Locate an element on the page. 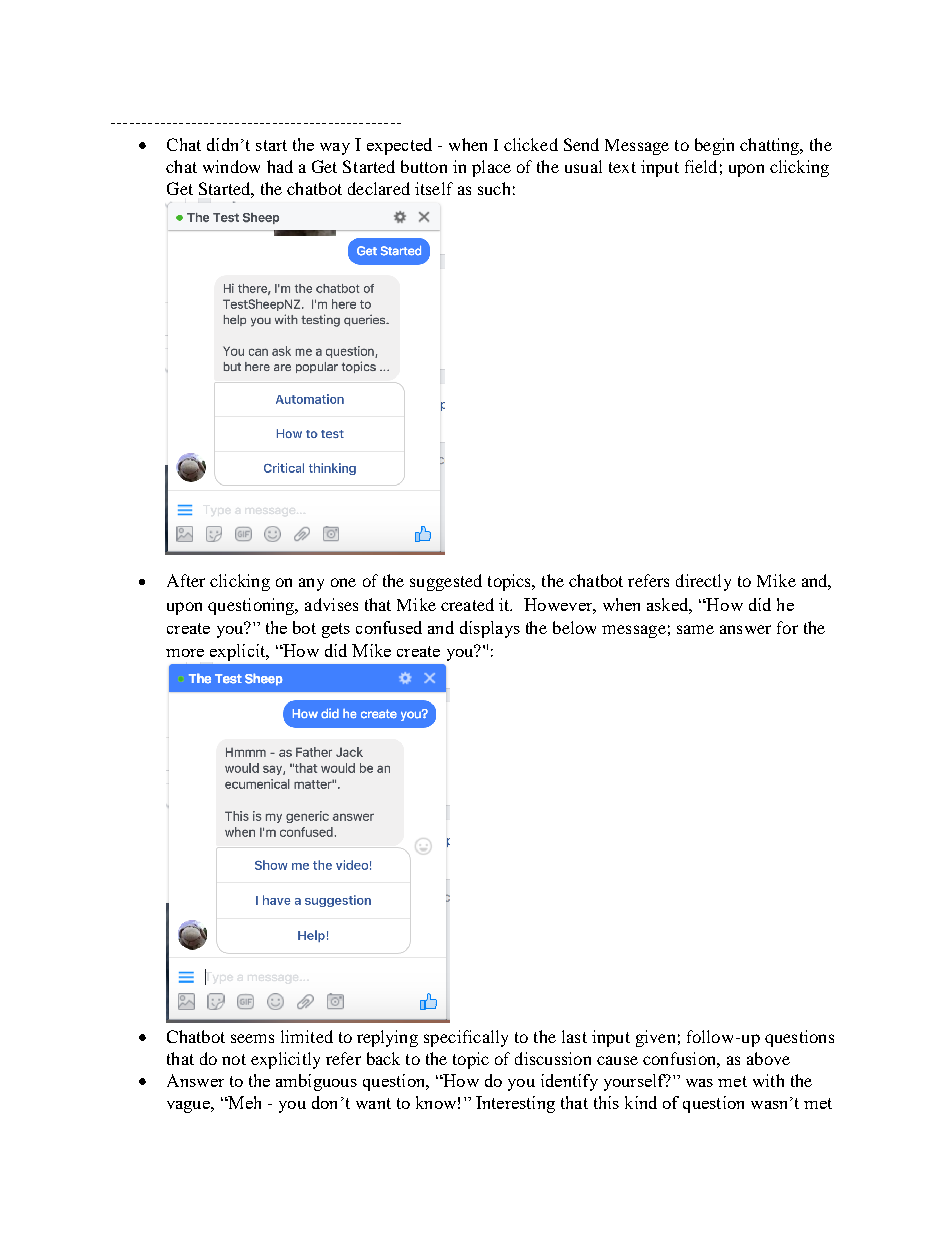 The height and width of the image is (1233, 952). any is located at coordinates (311, 584).
